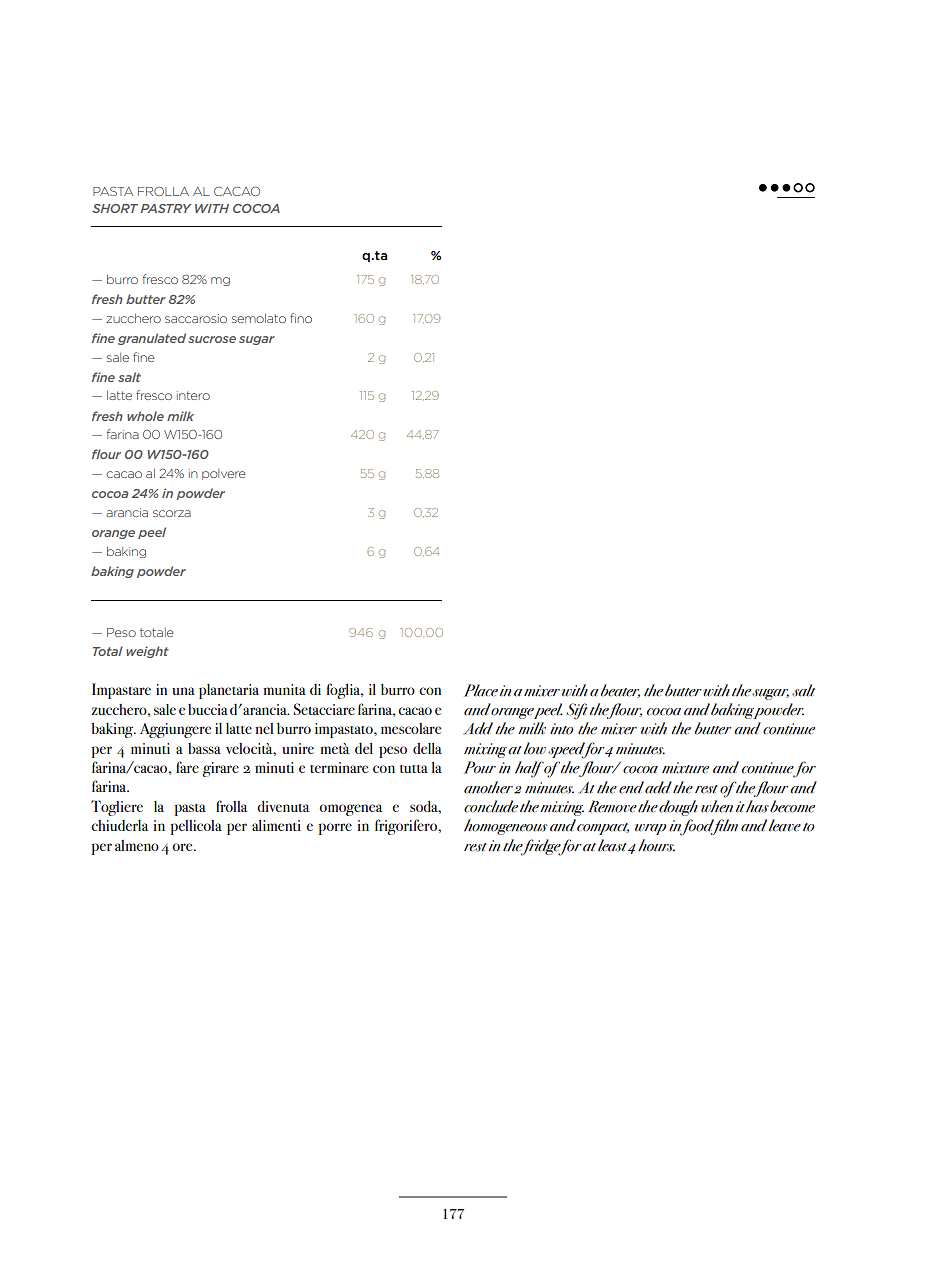  I want to click on PASTRY, so click(166, 208).
